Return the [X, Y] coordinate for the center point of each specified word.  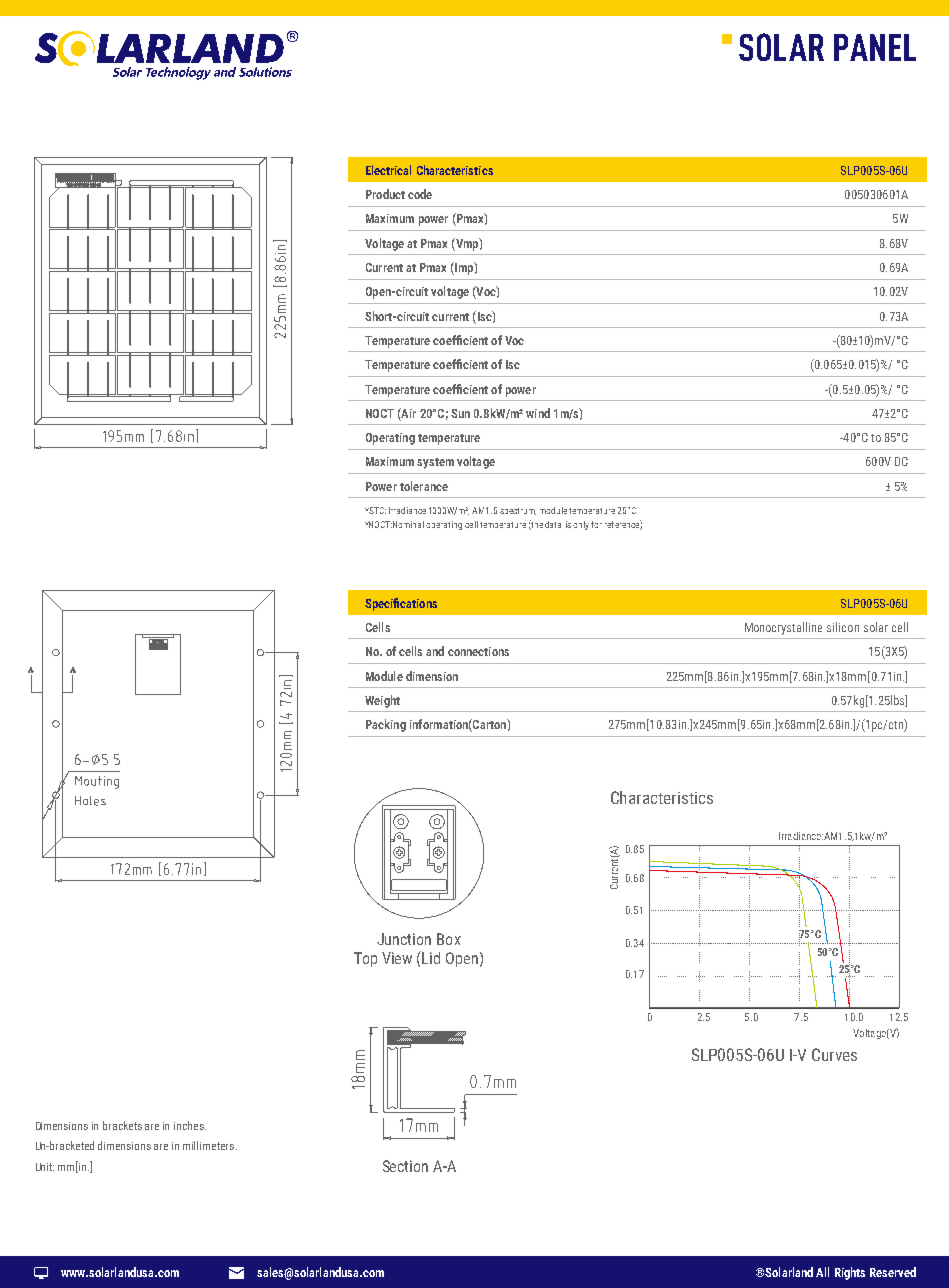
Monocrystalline [783, 628]
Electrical [388, 170]
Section [405, 1166]
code [420, 194]
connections [478, 651]
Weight [382, 701]
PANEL [875, 47]
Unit [45, 1167]
